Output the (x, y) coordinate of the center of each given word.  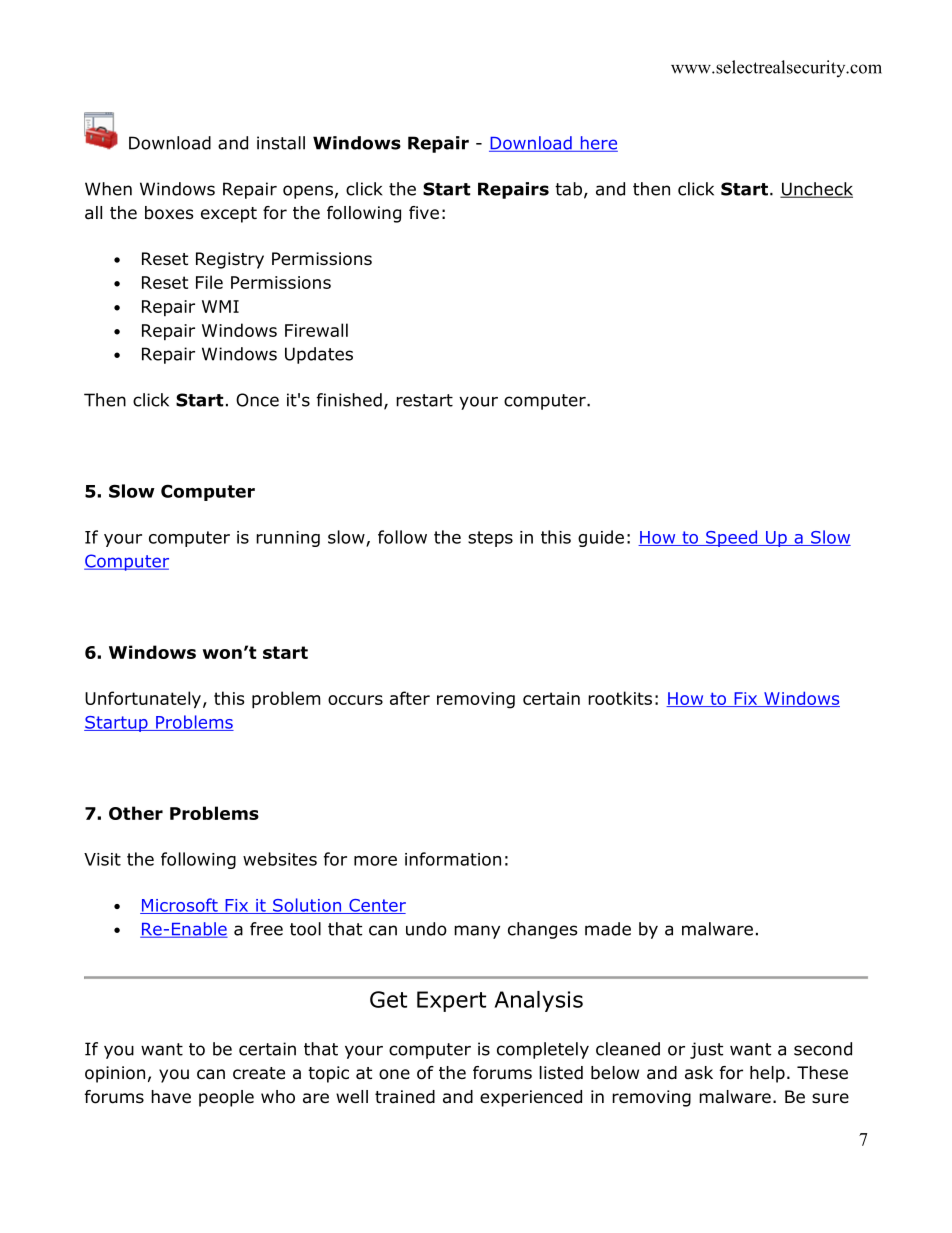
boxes (169, 213)
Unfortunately (143, 700)
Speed (732, 538)
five (424, 212)
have (171, 1097)
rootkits (620, 698)
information (453, 859)
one (394, 1074)
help (767, 1074)
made (608, 929)
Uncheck (816, 190)
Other (136, 813)
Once (257, 400)
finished (349, 400)
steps (490, 539)
